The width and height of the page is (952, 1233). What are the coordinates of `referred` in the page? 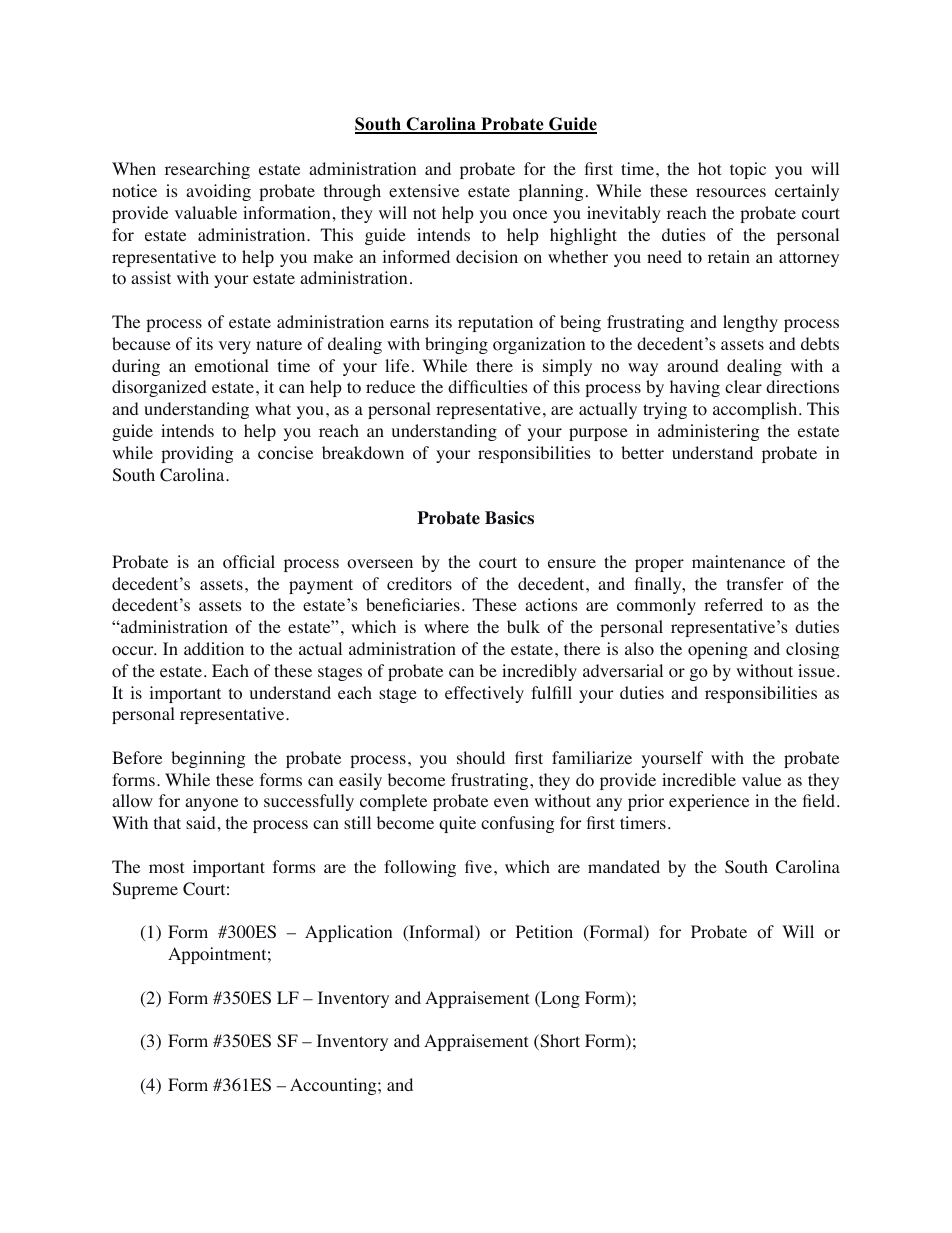 It's located at (733, 604).
